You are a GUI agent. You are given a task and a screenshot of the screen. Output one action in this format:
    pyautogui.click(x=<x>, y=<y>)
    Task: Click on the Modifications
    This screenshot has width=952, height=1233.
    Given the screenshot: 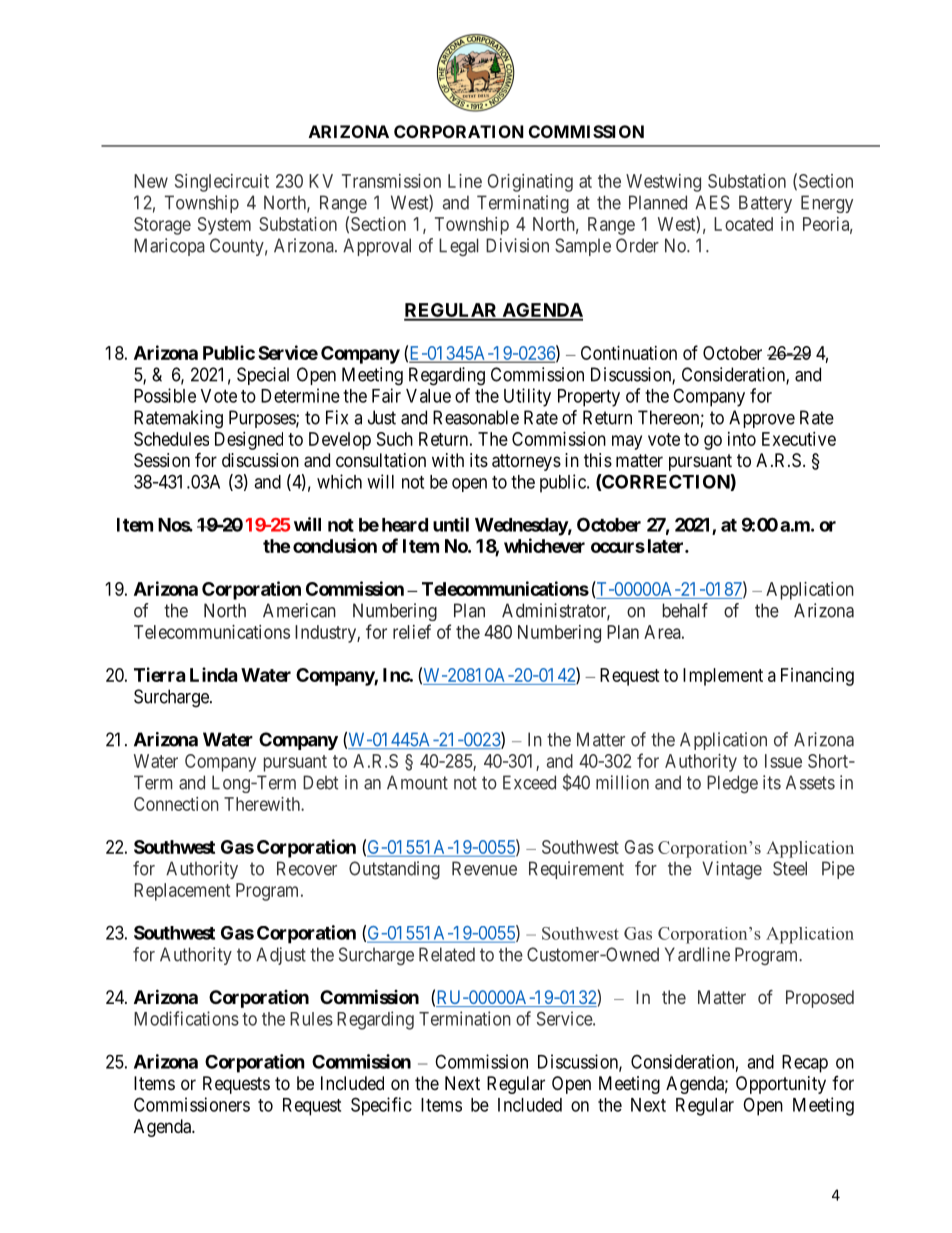 What is the action you would take?
    pyautogui.click(x=186, y=1018)
